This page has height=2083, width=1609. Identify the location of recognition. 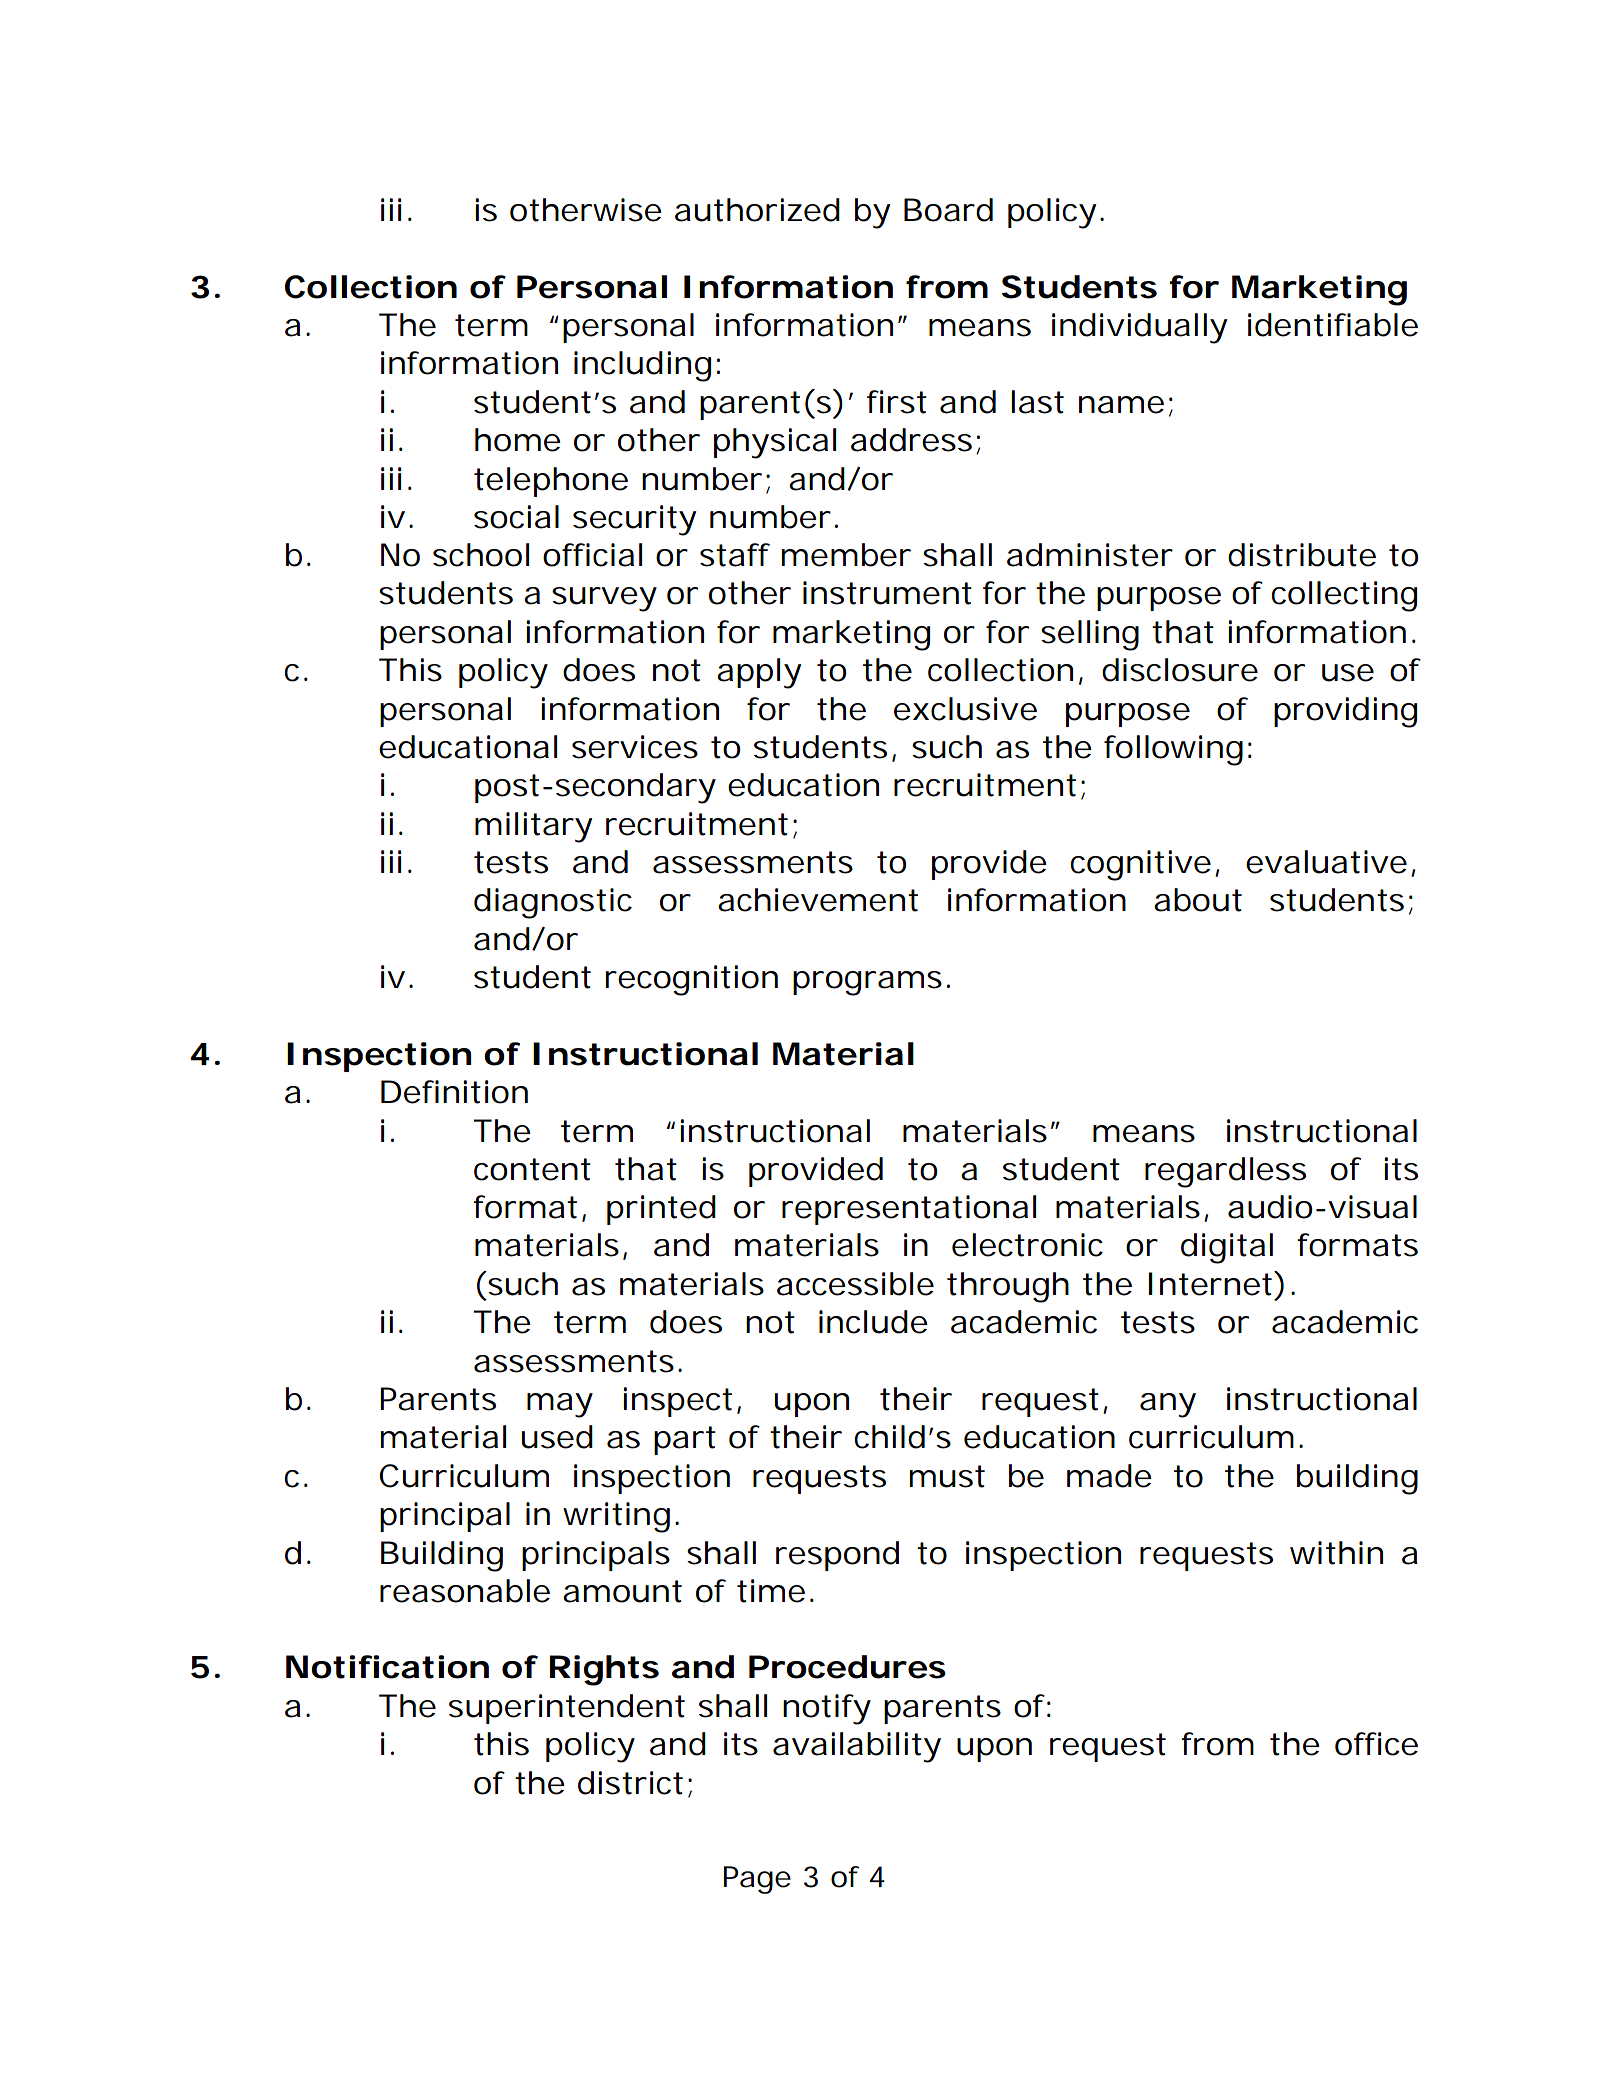
(690, 980).
